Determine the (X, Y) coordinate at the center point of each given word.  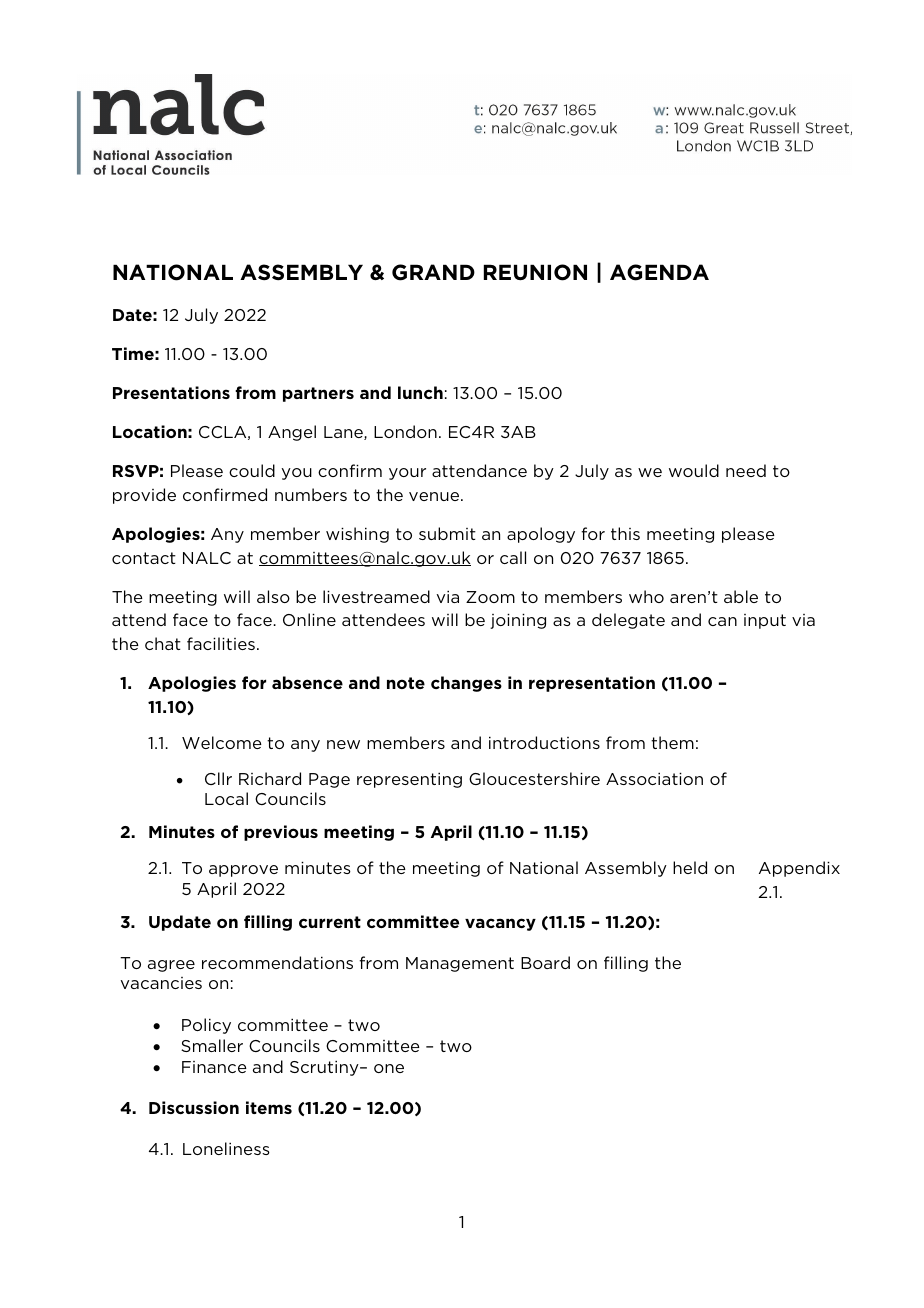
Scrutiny (325, 1068)
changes (466, 684)
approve (243, 871)
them (672, 742)
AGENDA (659, 272)
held (690, 867)
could (252, 470)
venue (435, 496)
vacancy (500, 924)
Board (545, 962)
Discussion (194, 1107)
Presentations (171, 392)
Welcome (222, 742)
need (746, 470)
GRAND (433, 272)
